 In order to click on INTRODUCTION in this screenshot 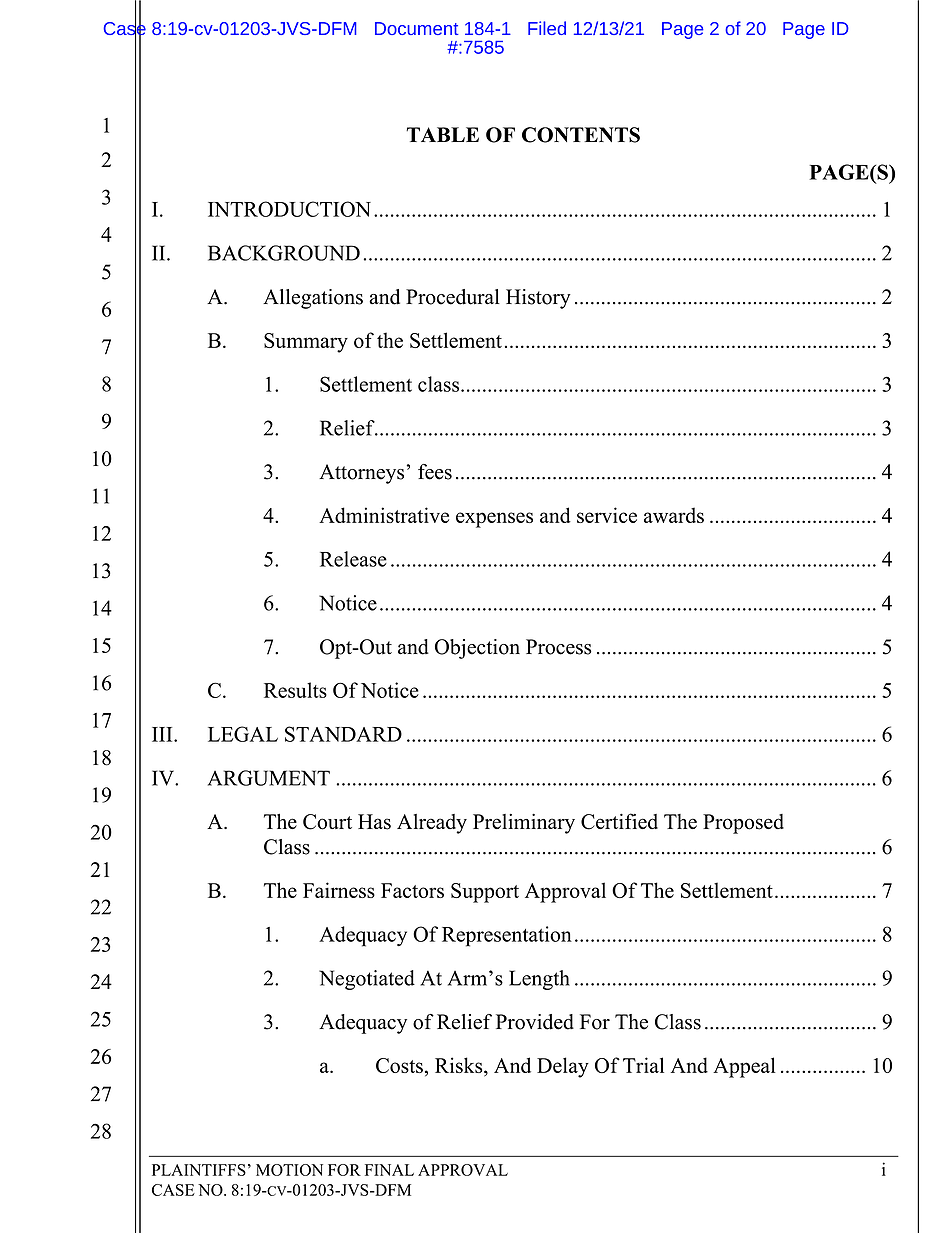, I will do `click(289, 209)`.
